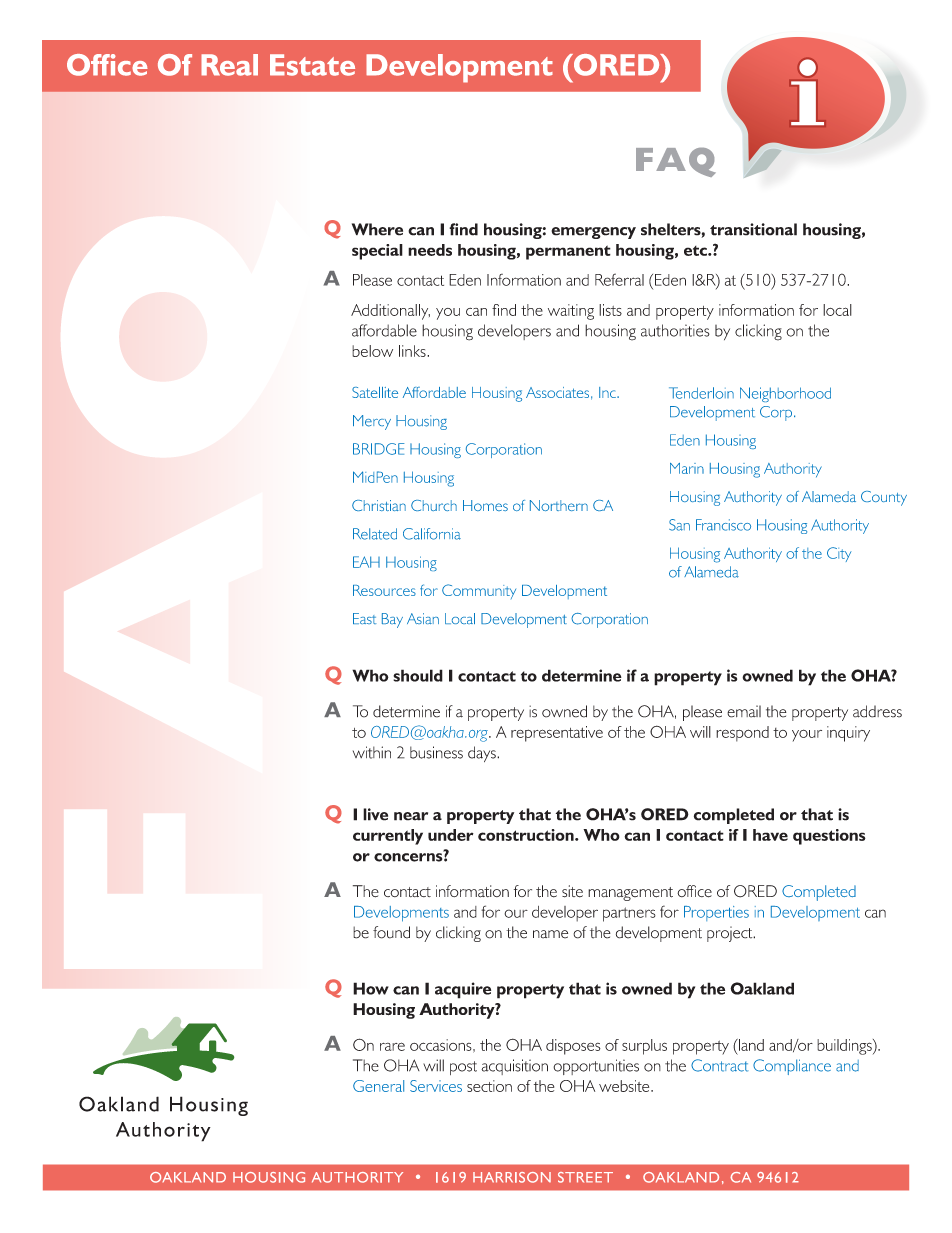 The width and height of the screenshot is (952, 1233). What do you see at coordinates (829, 837) in the screenshot?
I see `questions` at bounding box center [829, 837].
